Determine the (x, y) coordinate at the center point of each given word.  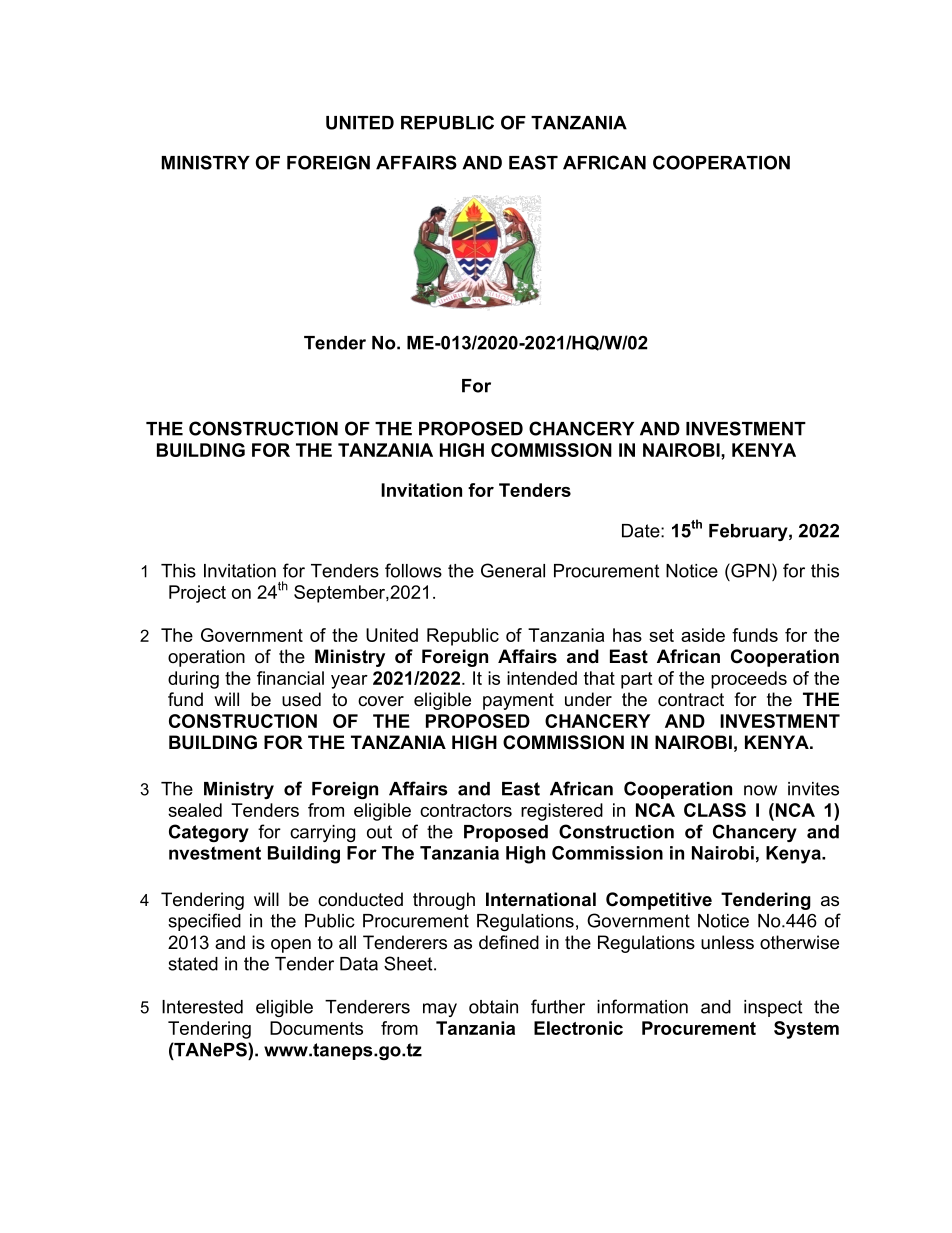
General (513, 570)
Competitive (659, 901)
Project (197, 594)
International (541, 899)
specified (204, 922)
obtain (493, 1007)
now (760, 790)
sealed (195, 810)
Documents (316, 1028)
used (301, 699)
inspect (773, 1008)
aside (703, 635)
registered (562, 812)
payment (518, 701)
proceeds (749, 680)
